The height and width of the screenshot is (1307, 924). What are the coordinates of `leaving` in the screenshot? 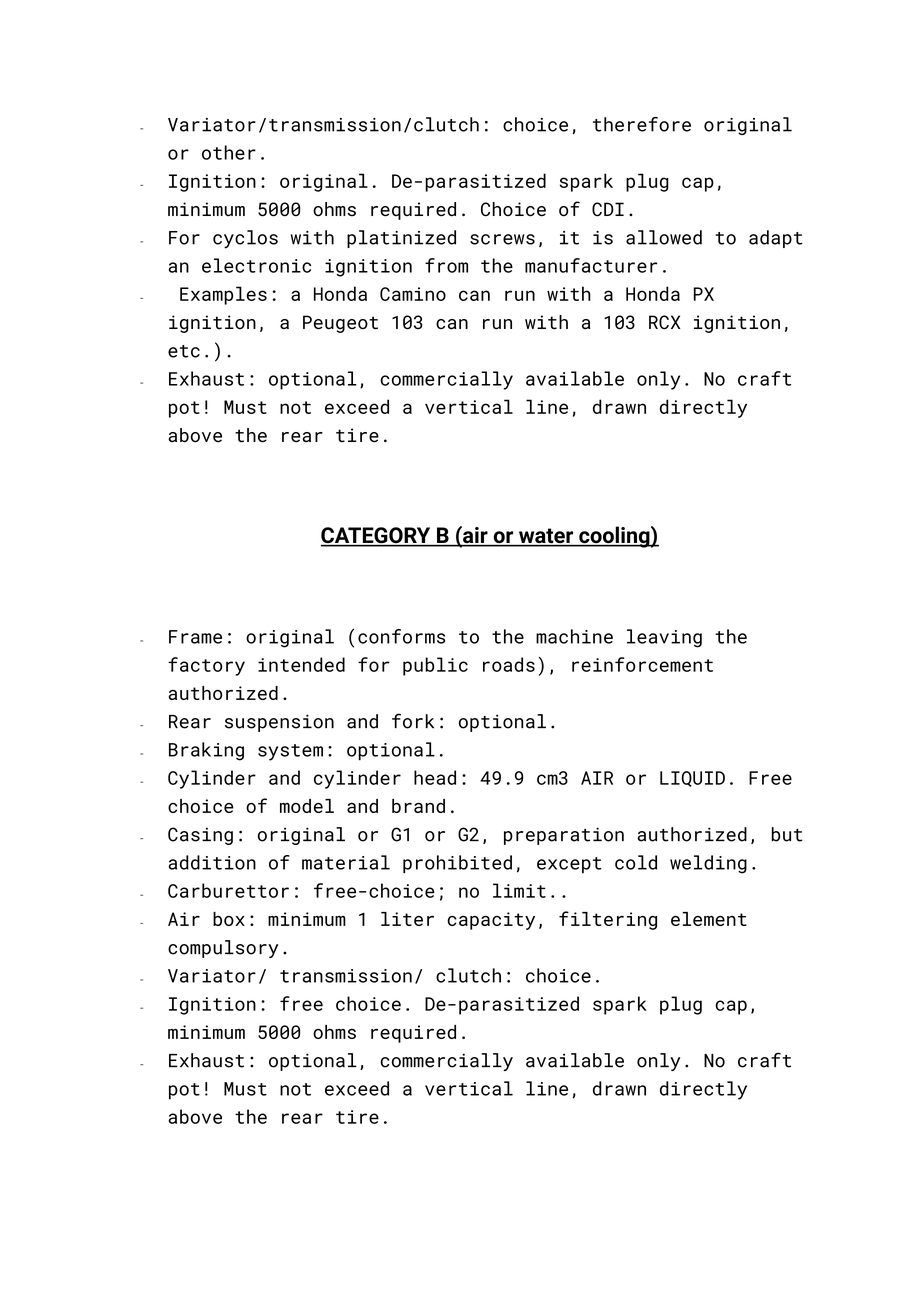 It's located at (664, 638).
